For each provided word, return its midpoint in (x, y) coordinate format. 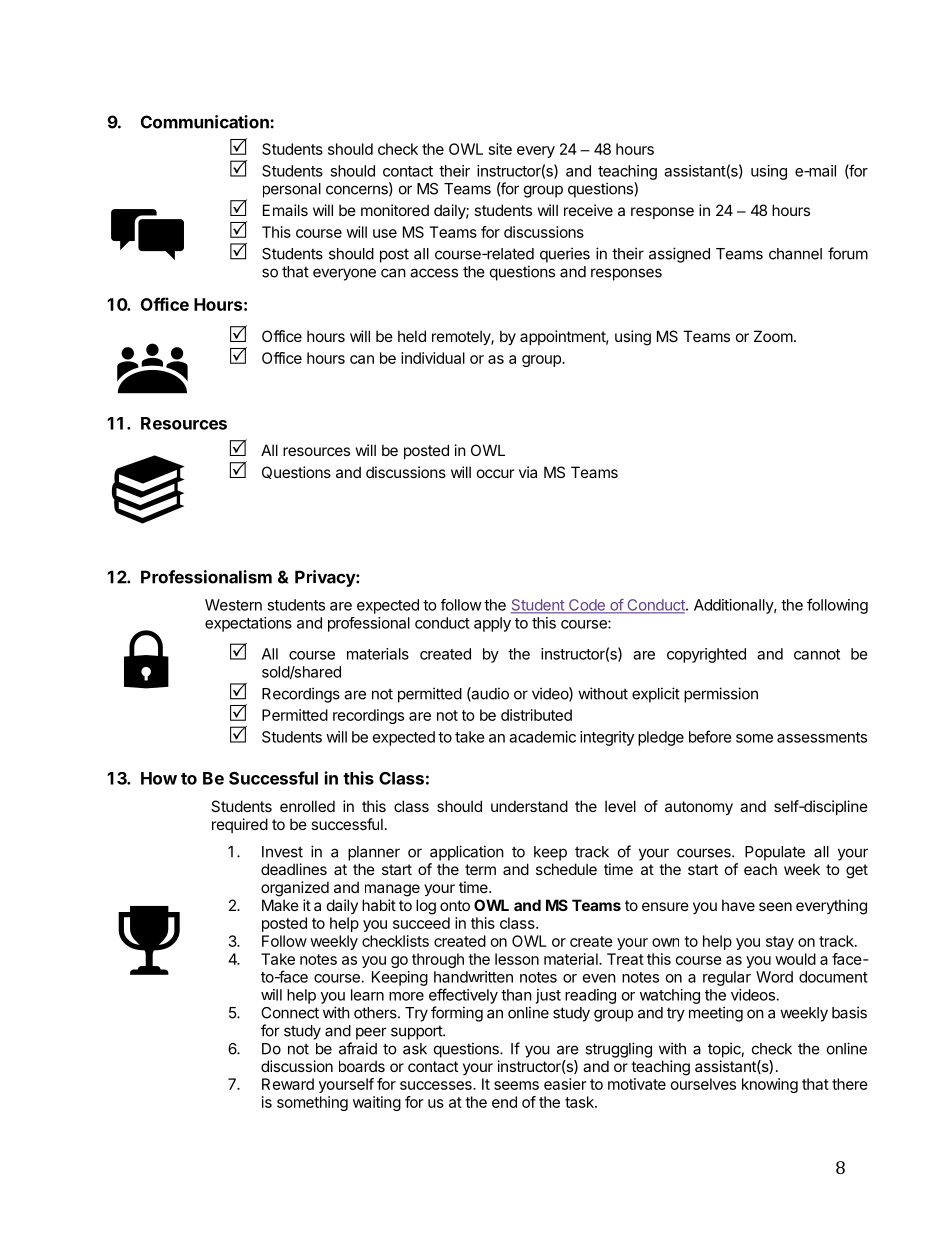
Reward (288, 1084)
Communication (206, 122)
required (240, 825)
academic (542, 737)
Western (233, 605)
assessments (822, 737)
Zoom (773, 336)
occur (495, 473)
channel (795, 254)
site (500, 149)
